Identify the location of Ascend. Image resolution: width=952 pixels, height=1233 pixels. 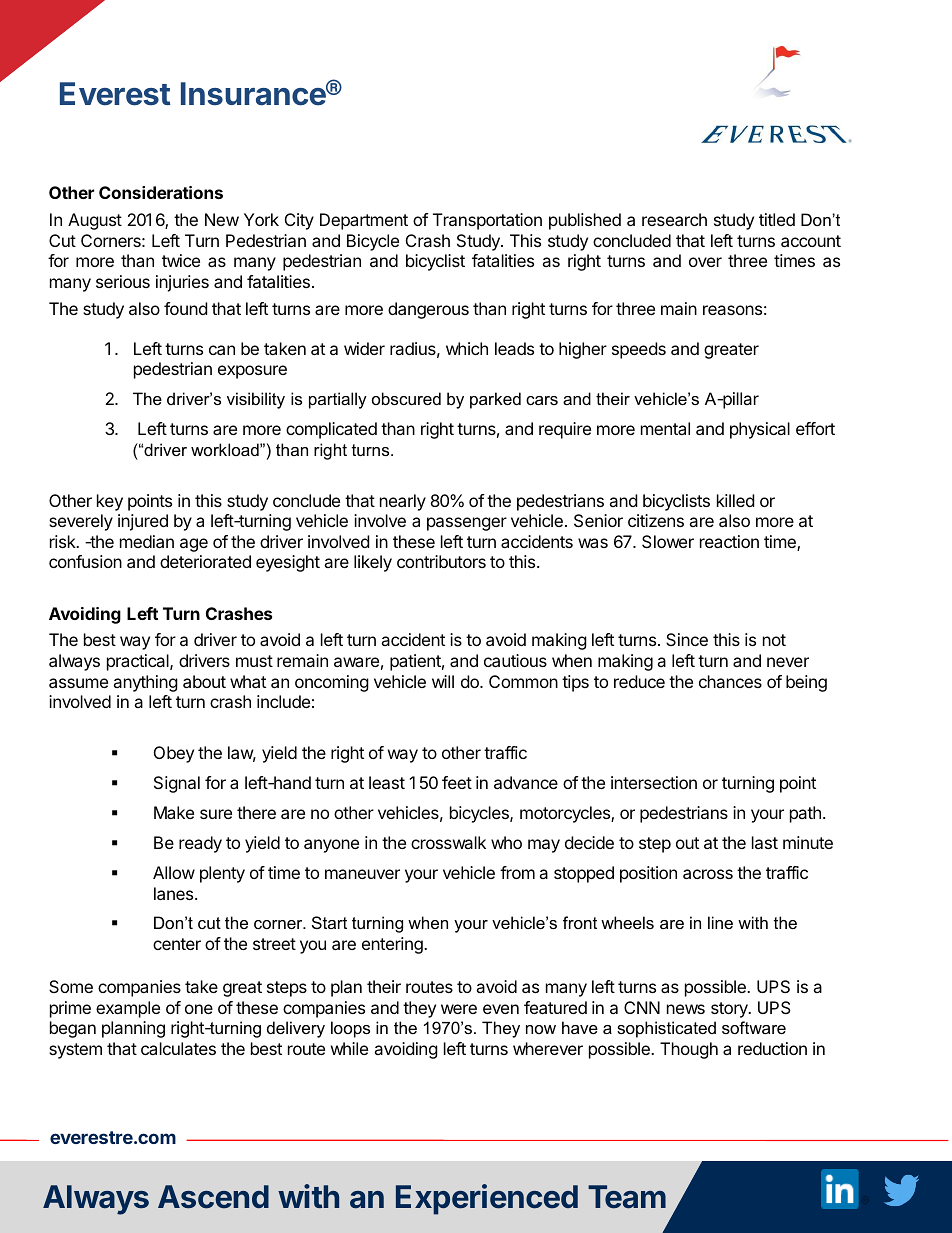
(213, 1197).
